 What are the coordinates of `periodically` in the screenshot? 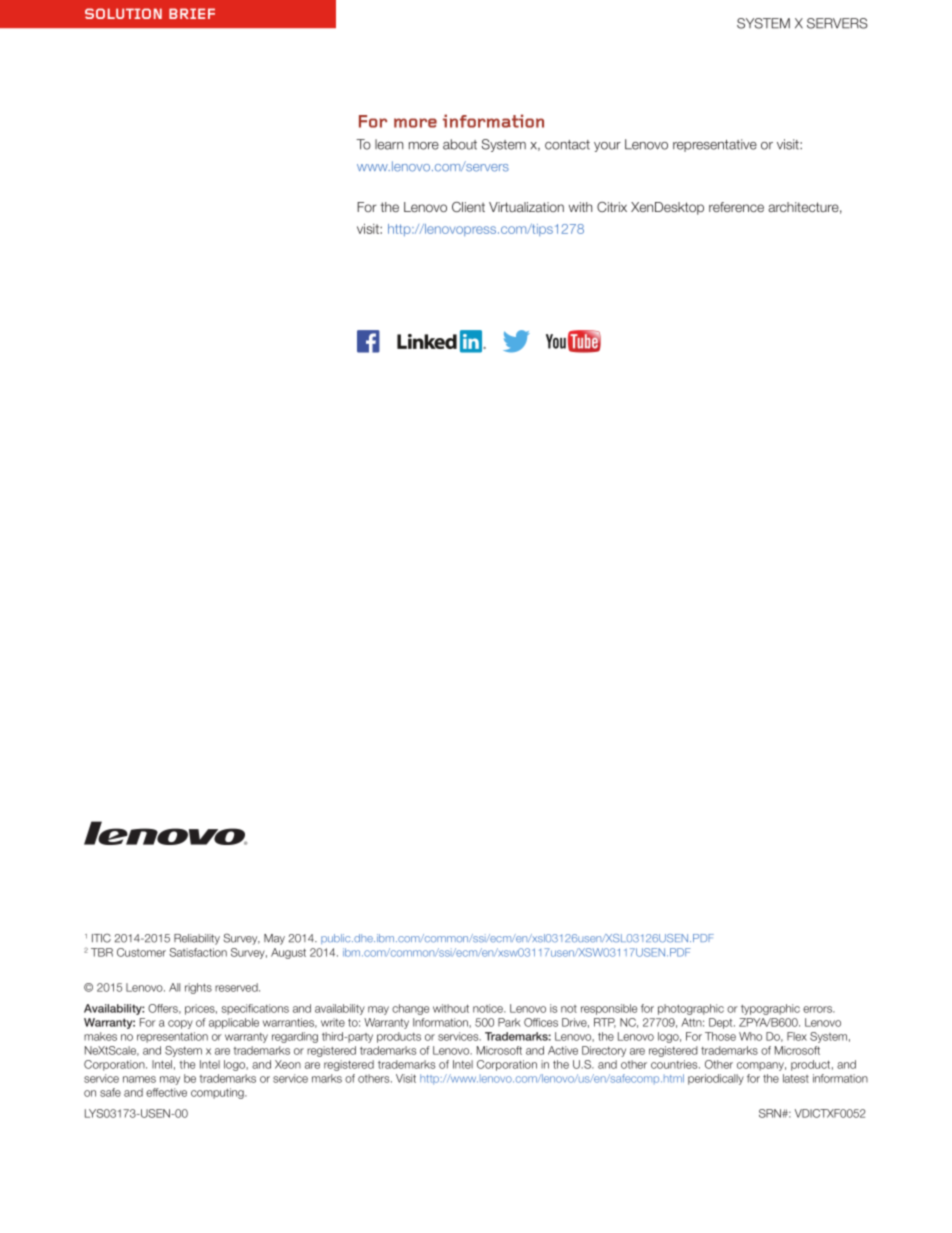 It's located at (716, 1079).
